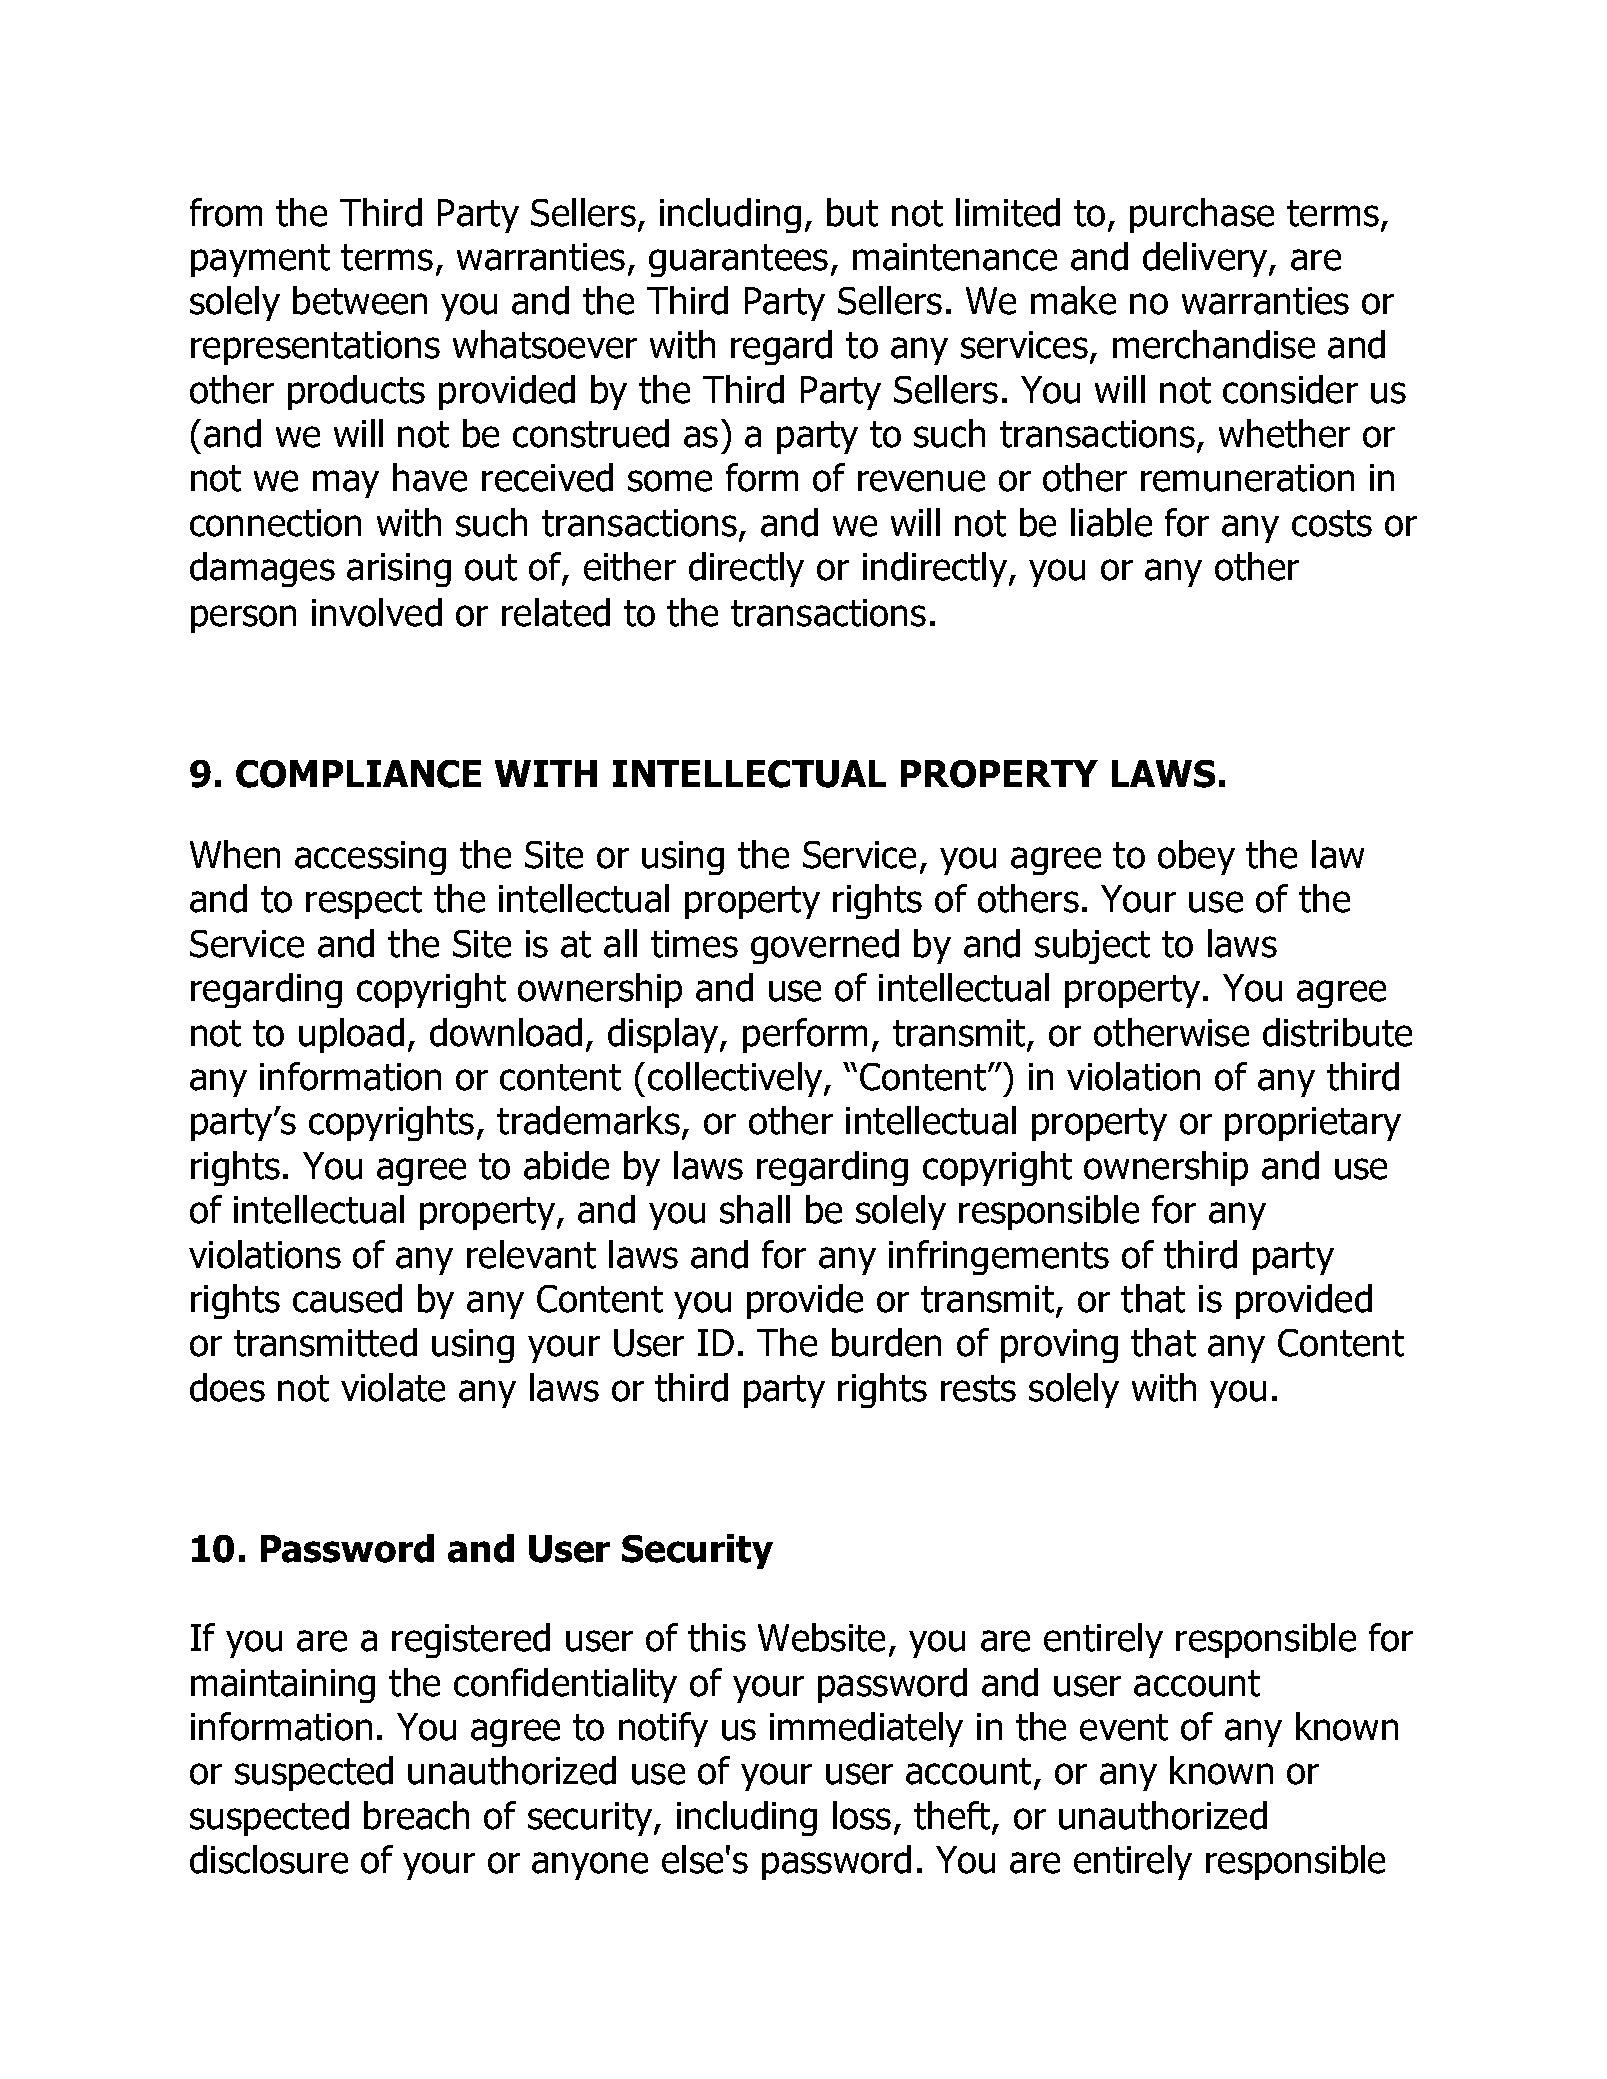 The image size is (1607, 2079). I want to click on collectively, so click(736, 1079).
